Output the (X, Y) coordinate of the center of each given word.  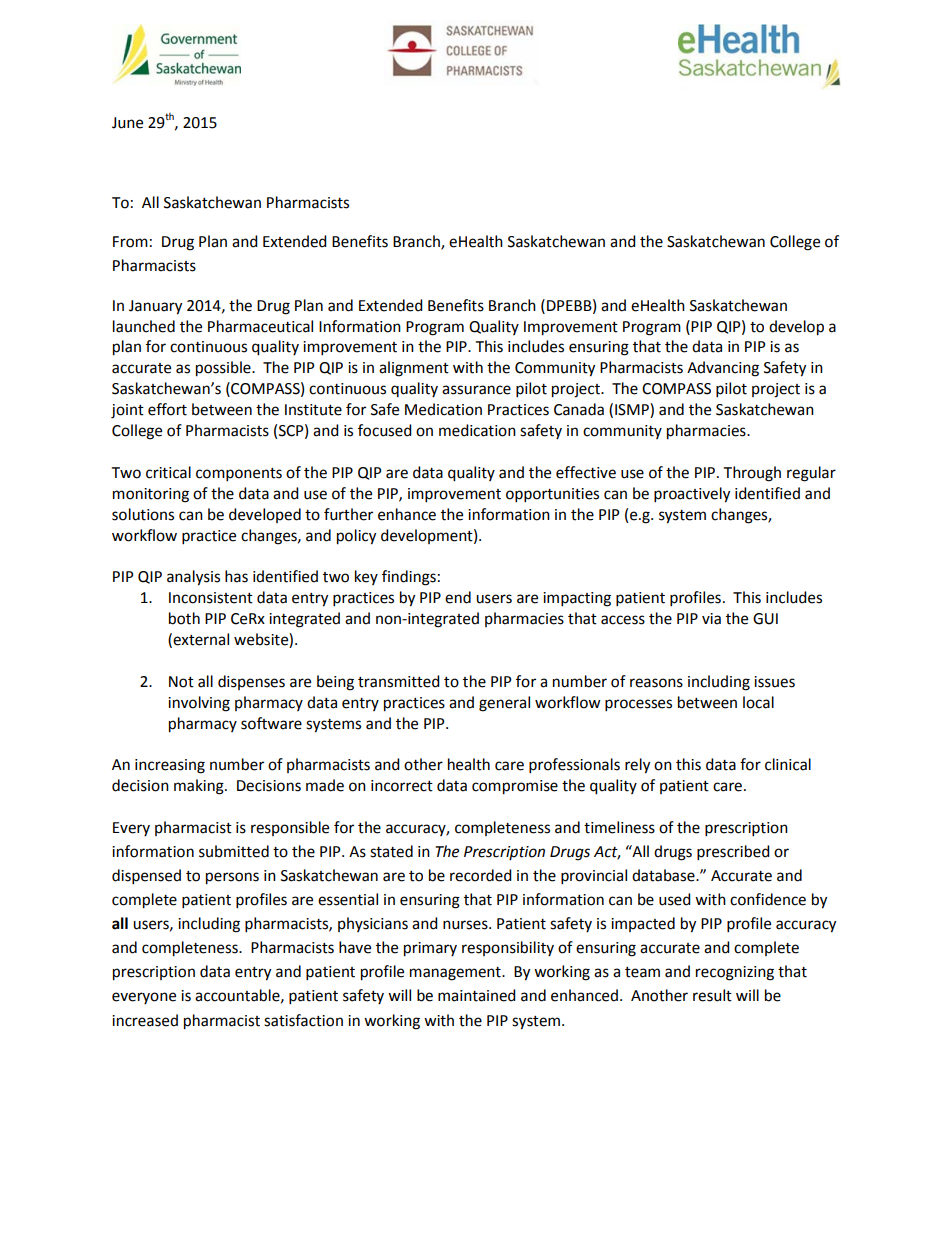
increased (145, 1020)
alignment (414, 369)
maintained (477, 995)
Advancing (723, 369)
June (127, 123)
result (712, 995)
